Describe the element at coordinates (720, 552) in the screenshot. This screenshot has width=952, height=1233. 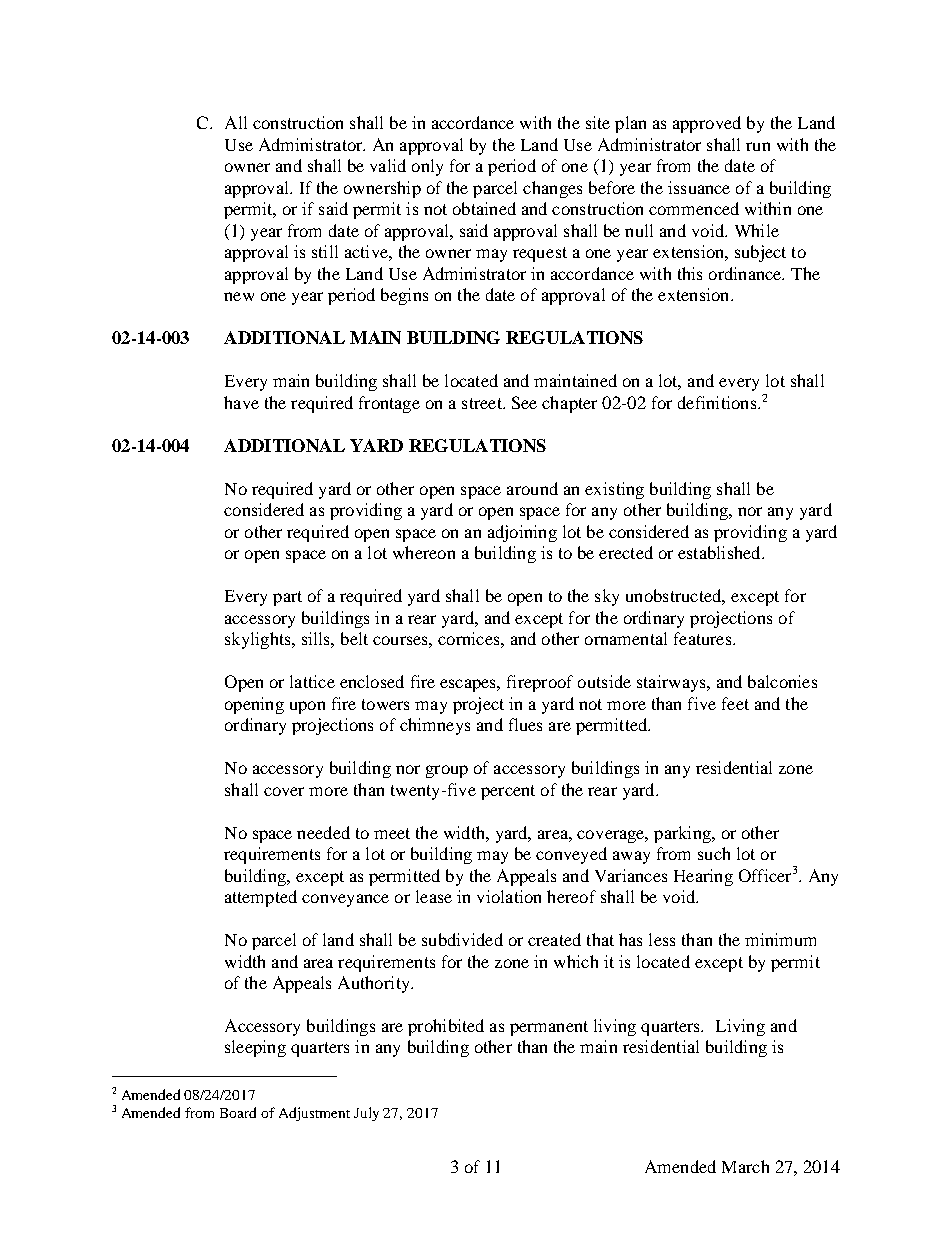
I see `established` at that location.
